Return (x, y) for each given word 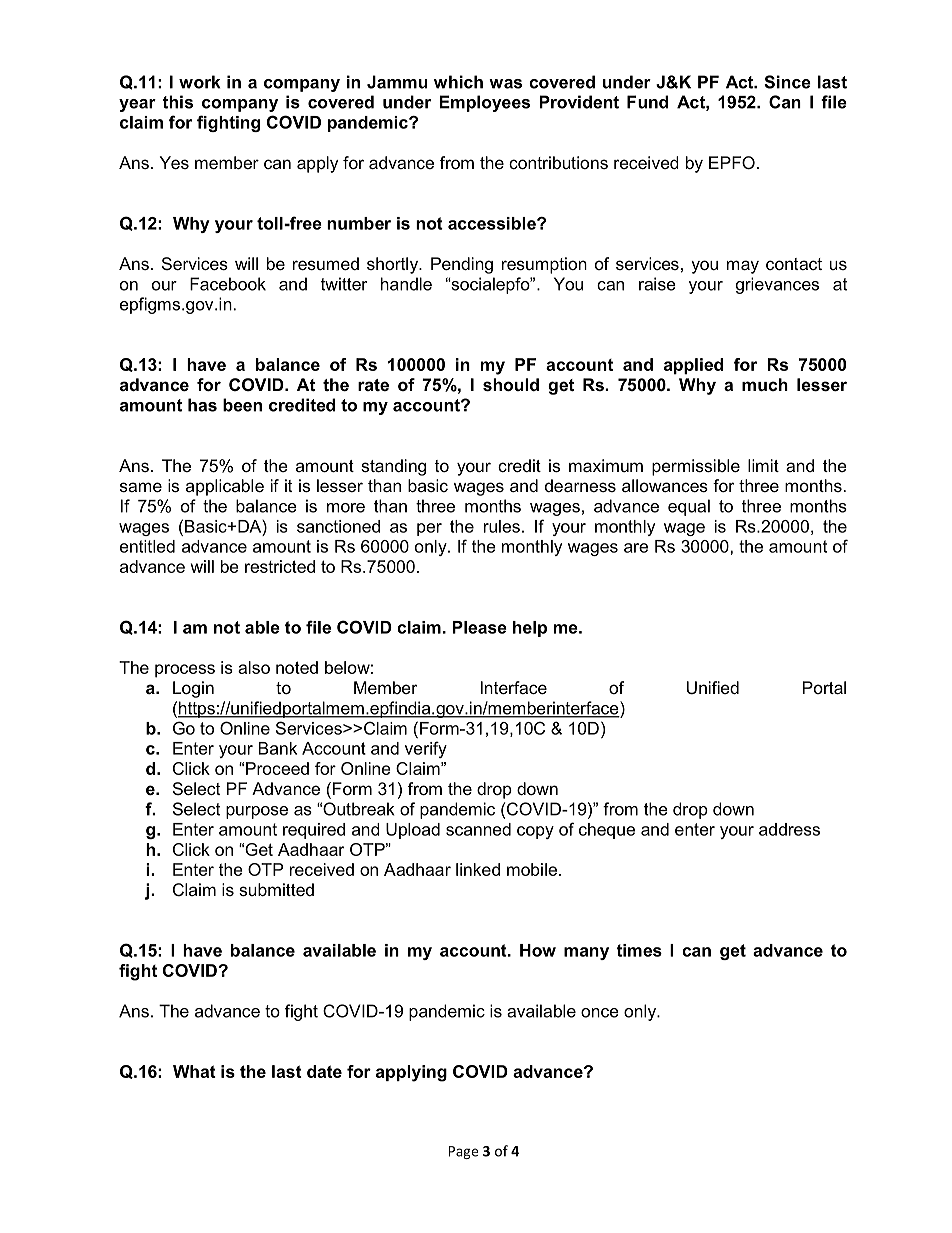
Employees (484, 103)
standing (393, 467)
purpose (257, 812)
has (202, 405)
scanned (478, 829)
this (177, 102)
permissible (696, 467)
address (789, 829)
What (194, 1071)
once (600, 1013)
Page (463, 1152)
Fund (647, 102)
